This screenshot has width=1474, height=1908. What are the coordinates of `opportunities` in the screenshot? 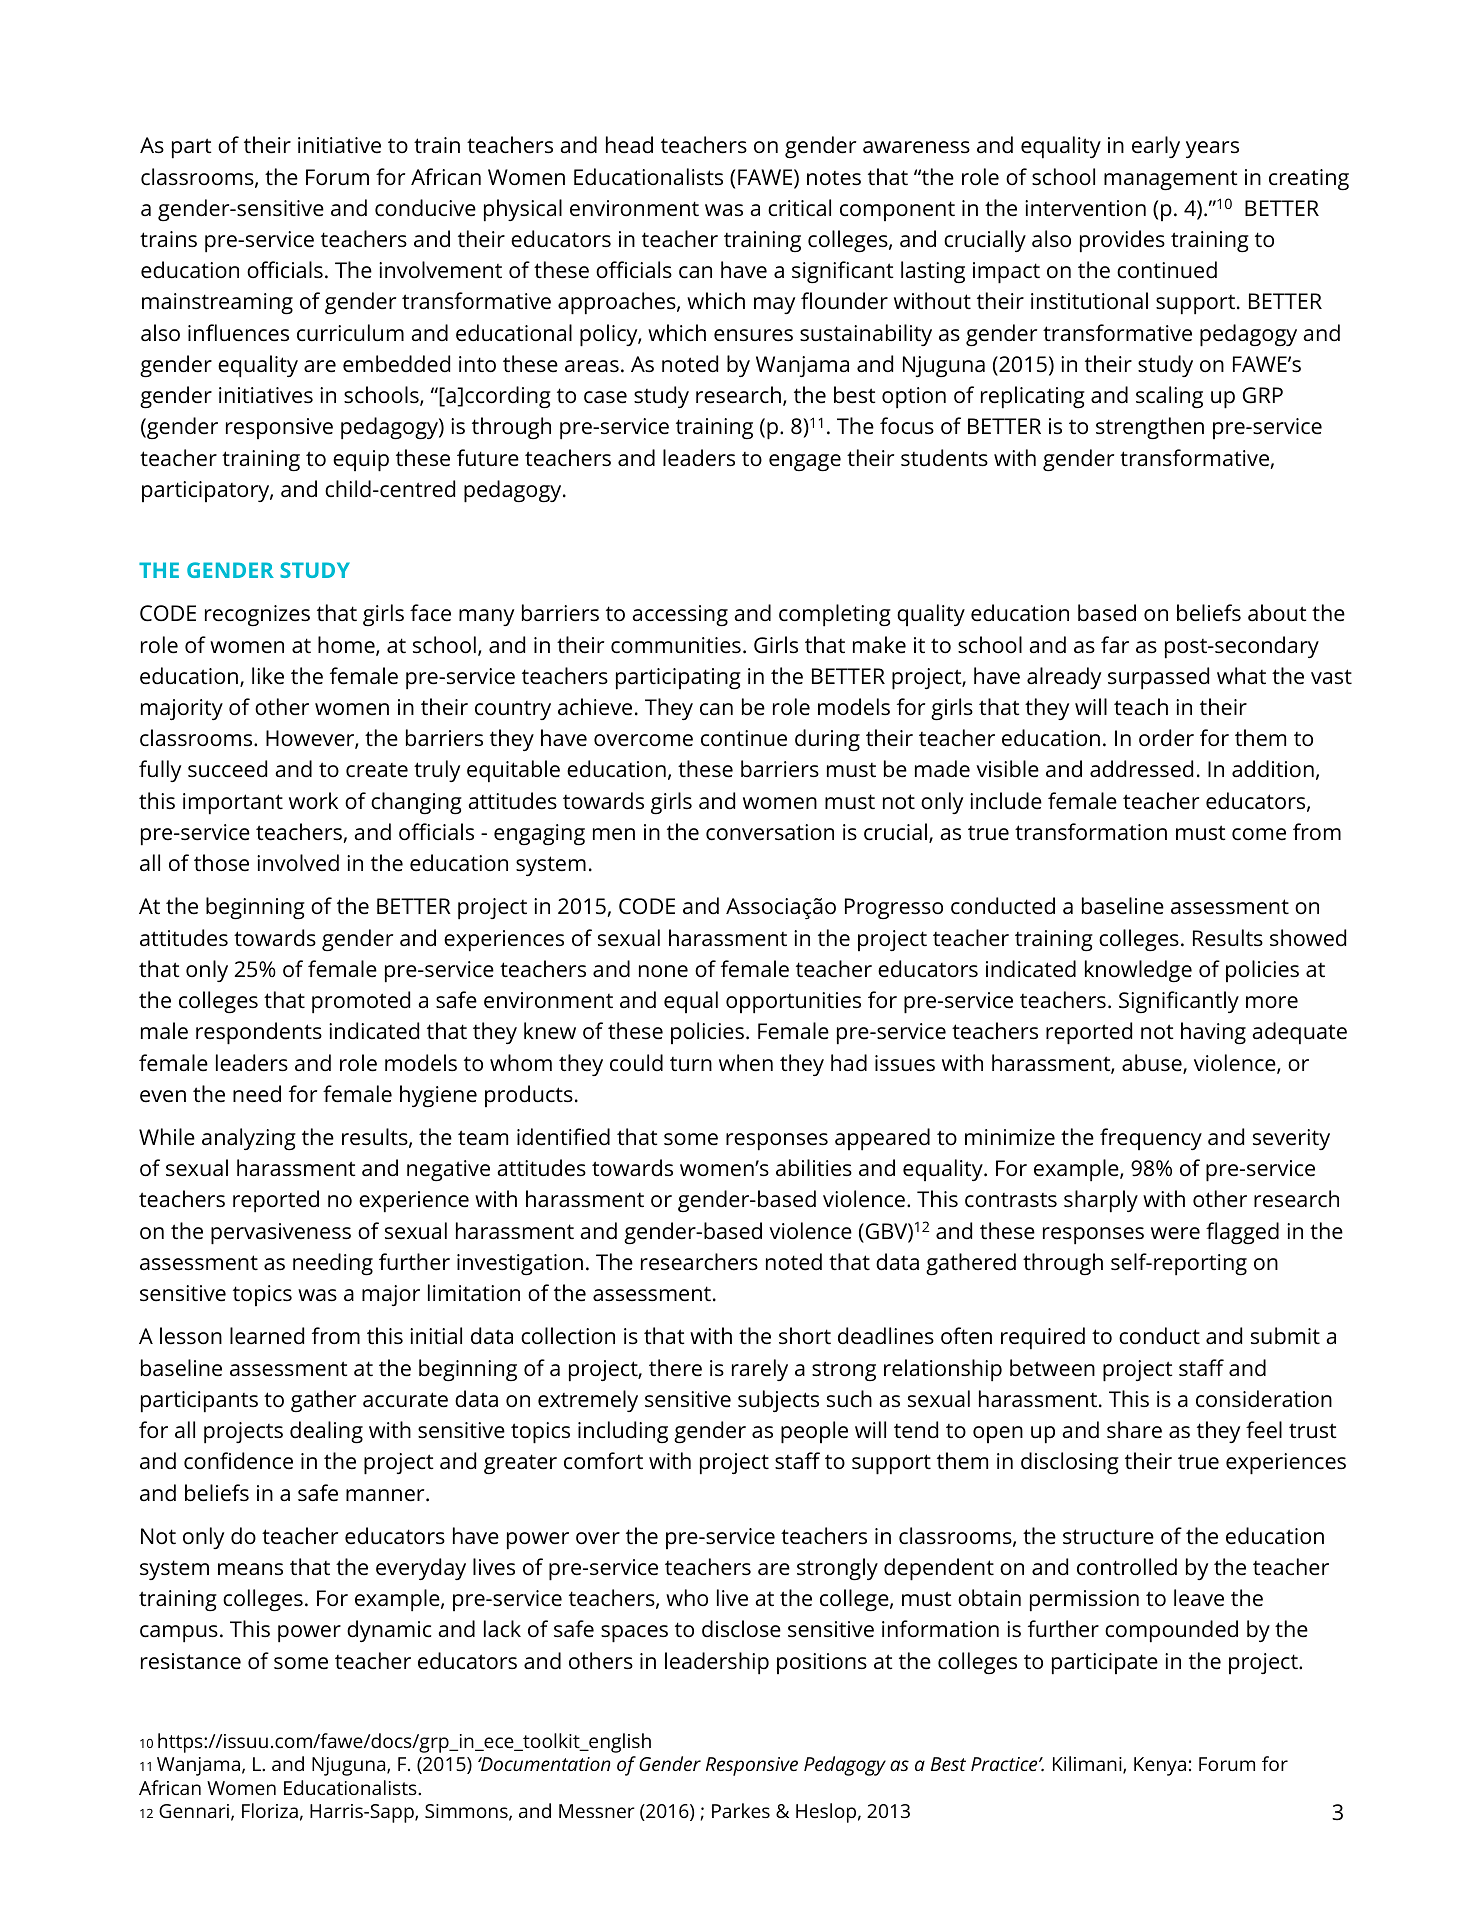 It's located at (793, 1003).
